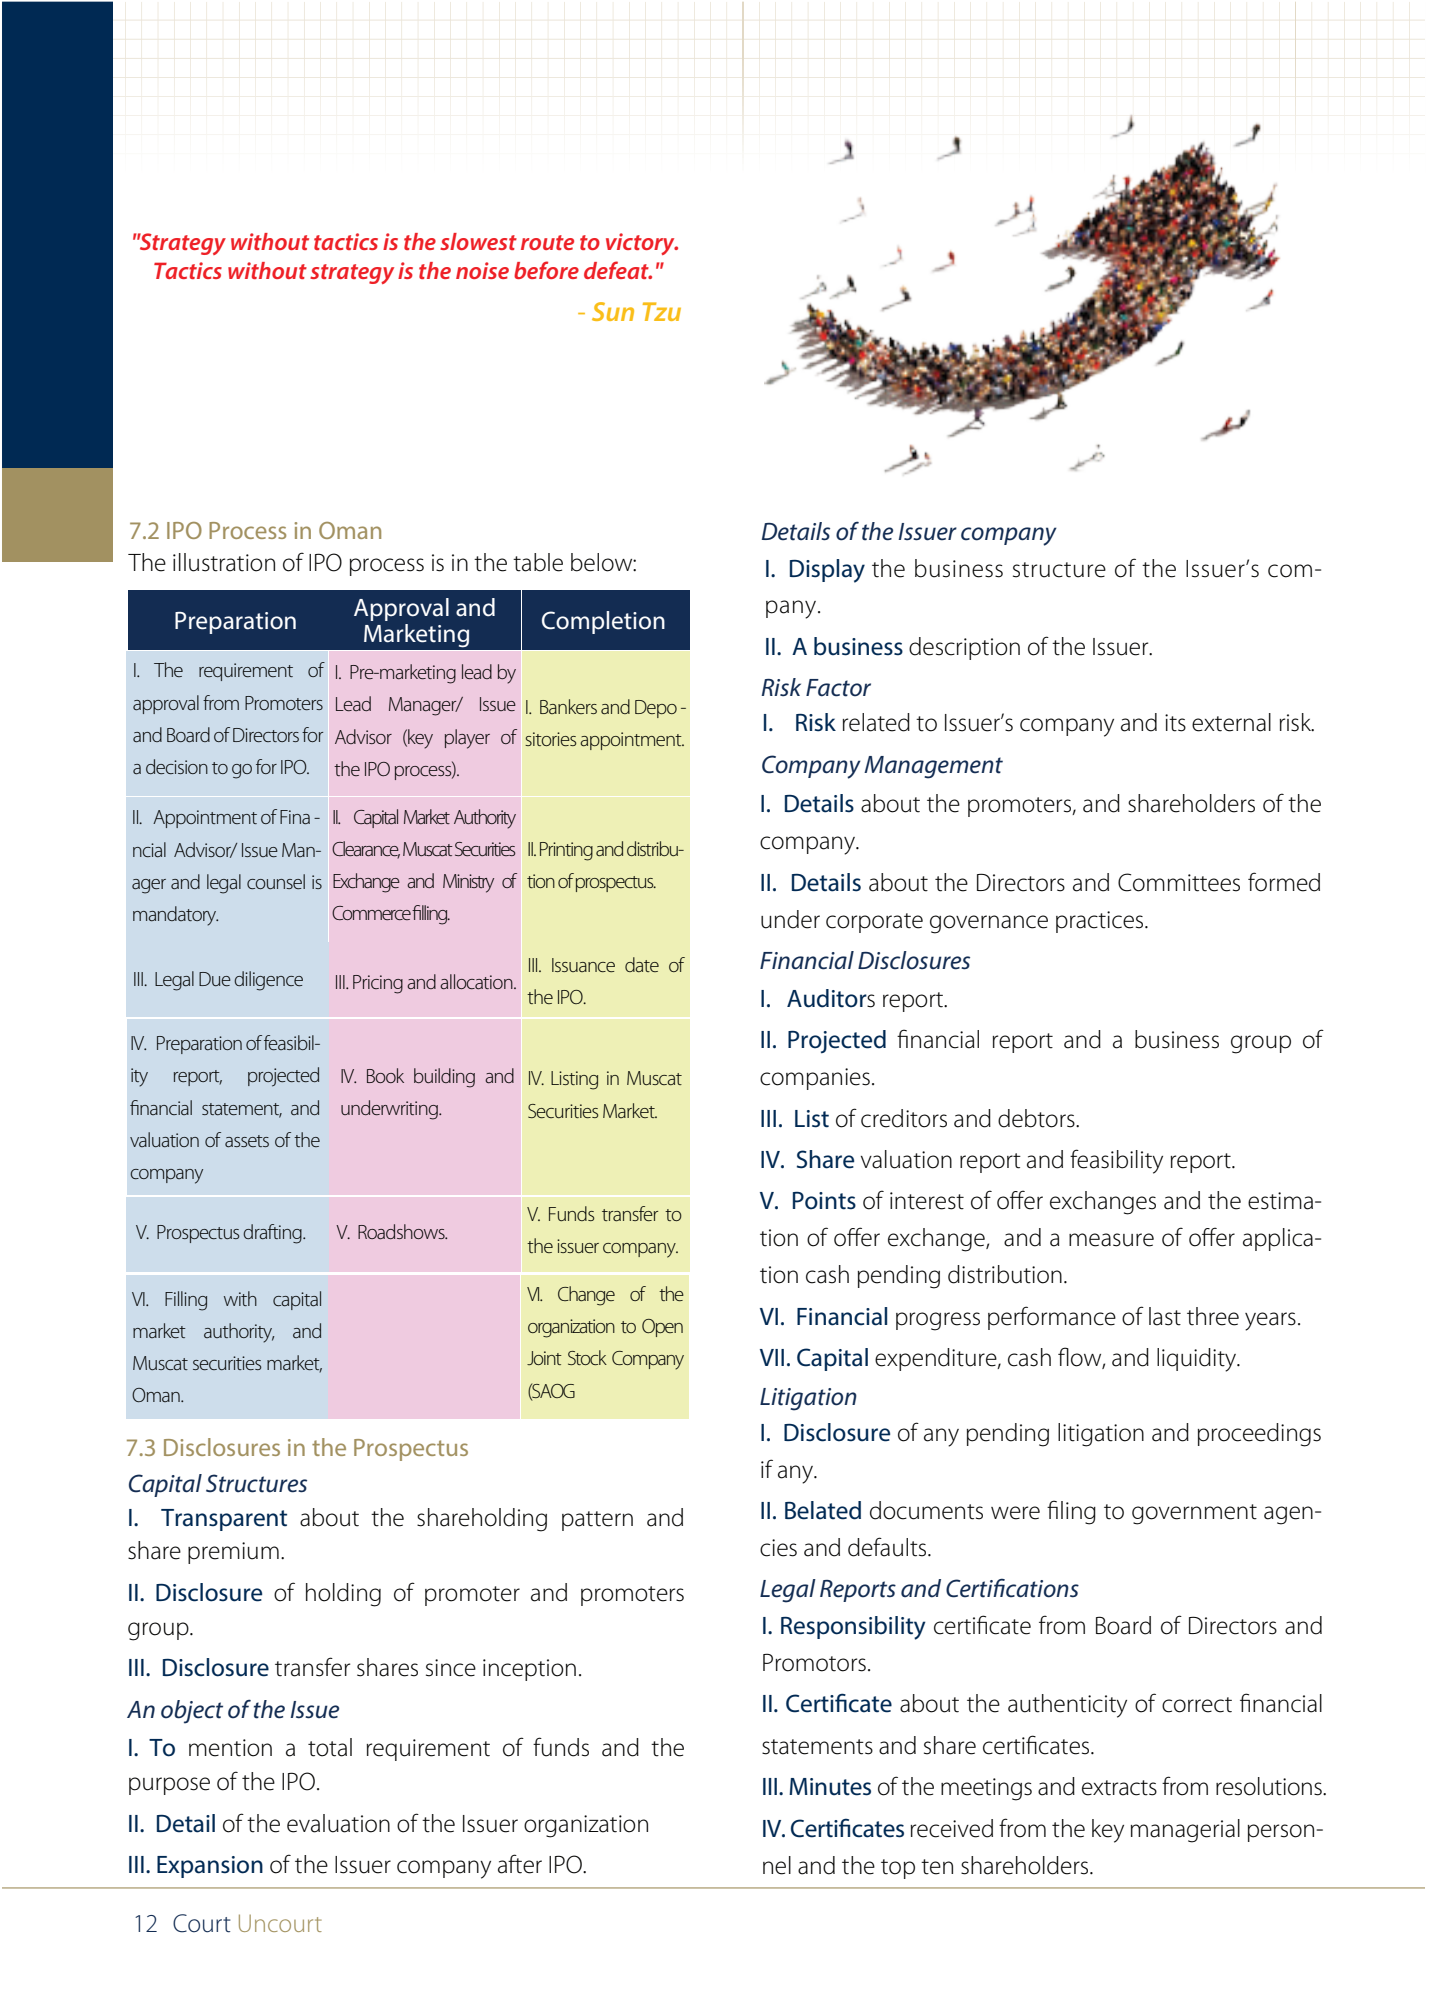  Describe the element at coordinates (662, 311) in the image. I see `Tzu` at that location.
